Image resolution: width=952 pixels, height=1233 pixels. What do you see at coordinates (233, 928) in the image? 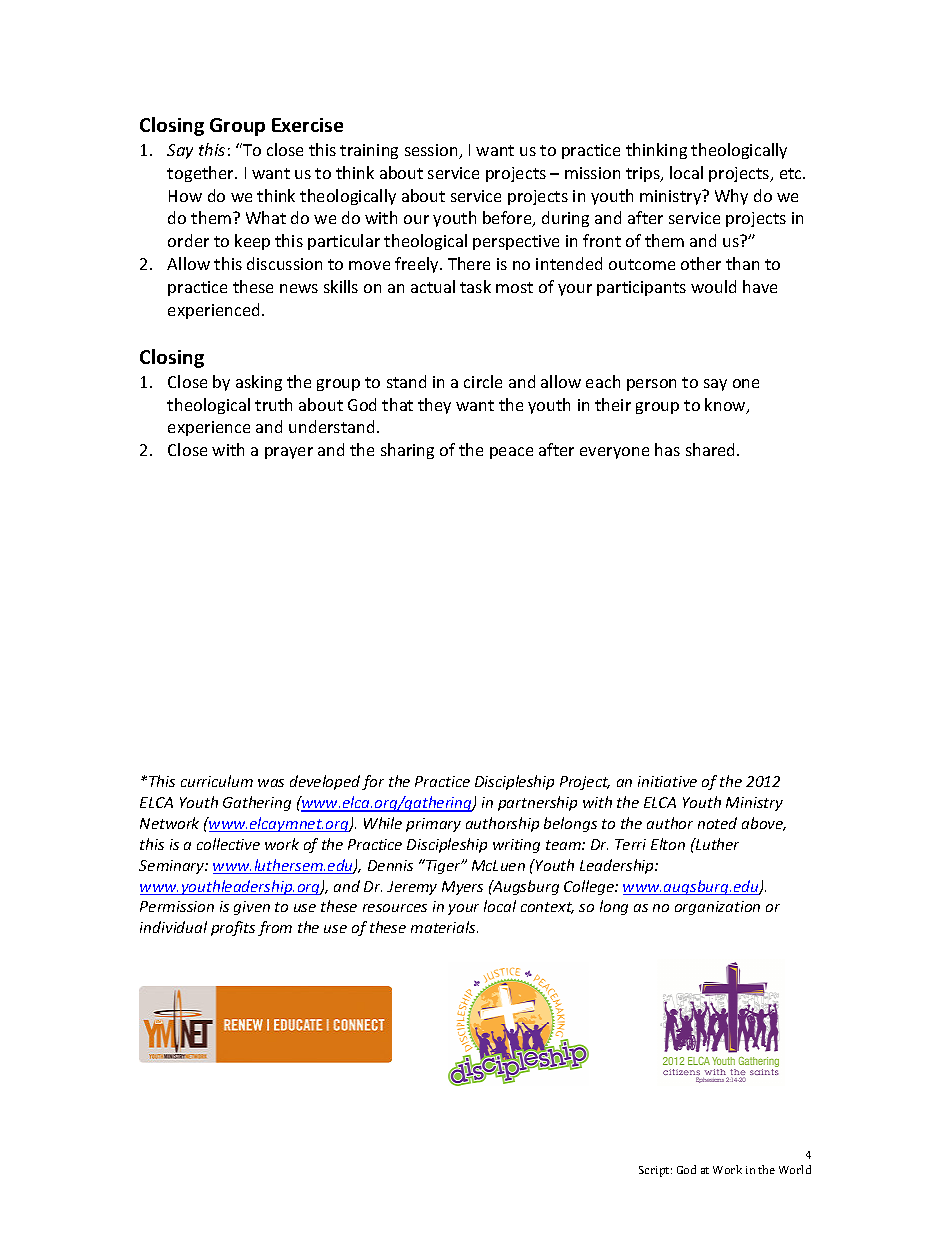
I see `profits` at bounding box center [233, 928].
